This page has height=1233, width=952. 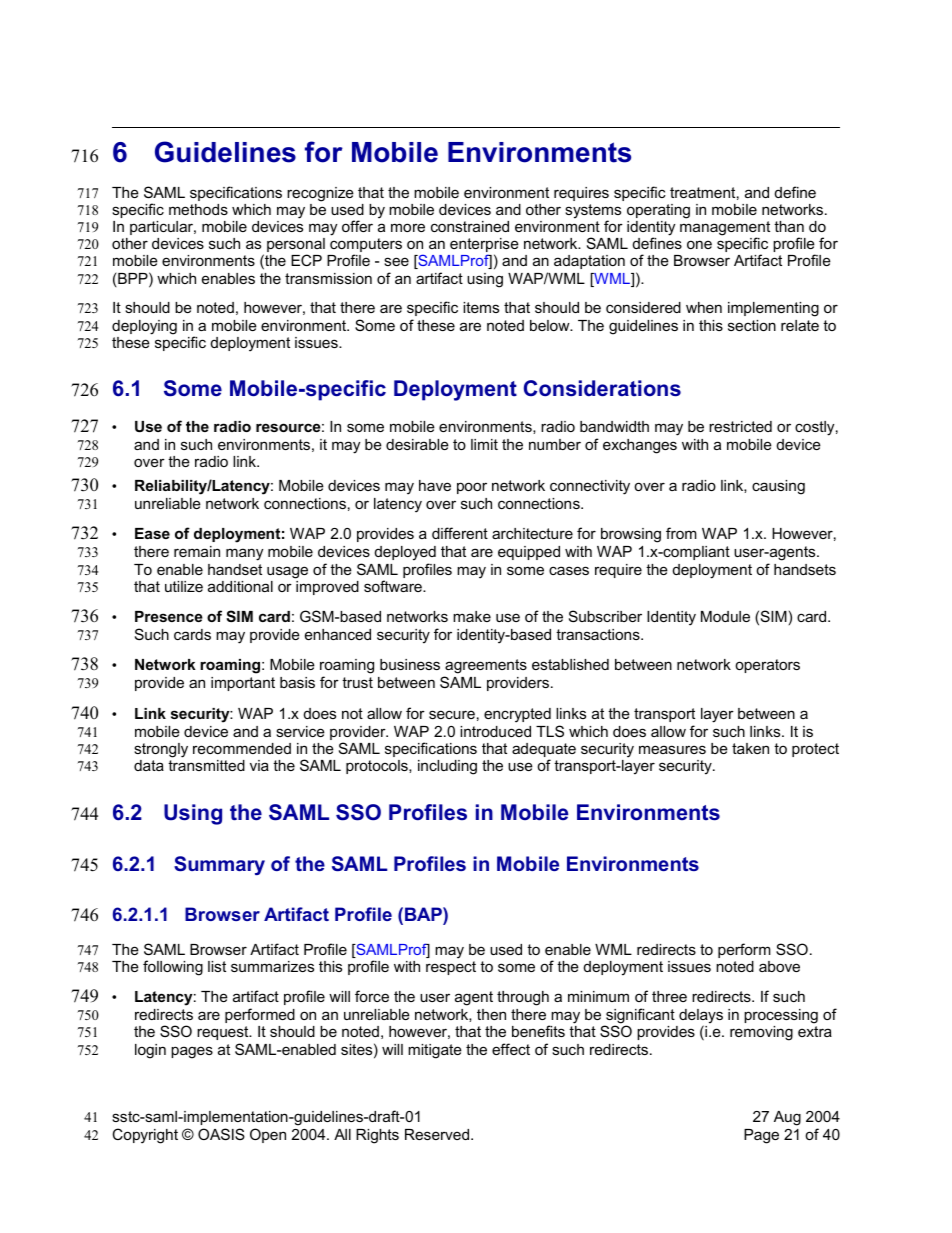 I want to click on methods, so click(x=198, y=209).
